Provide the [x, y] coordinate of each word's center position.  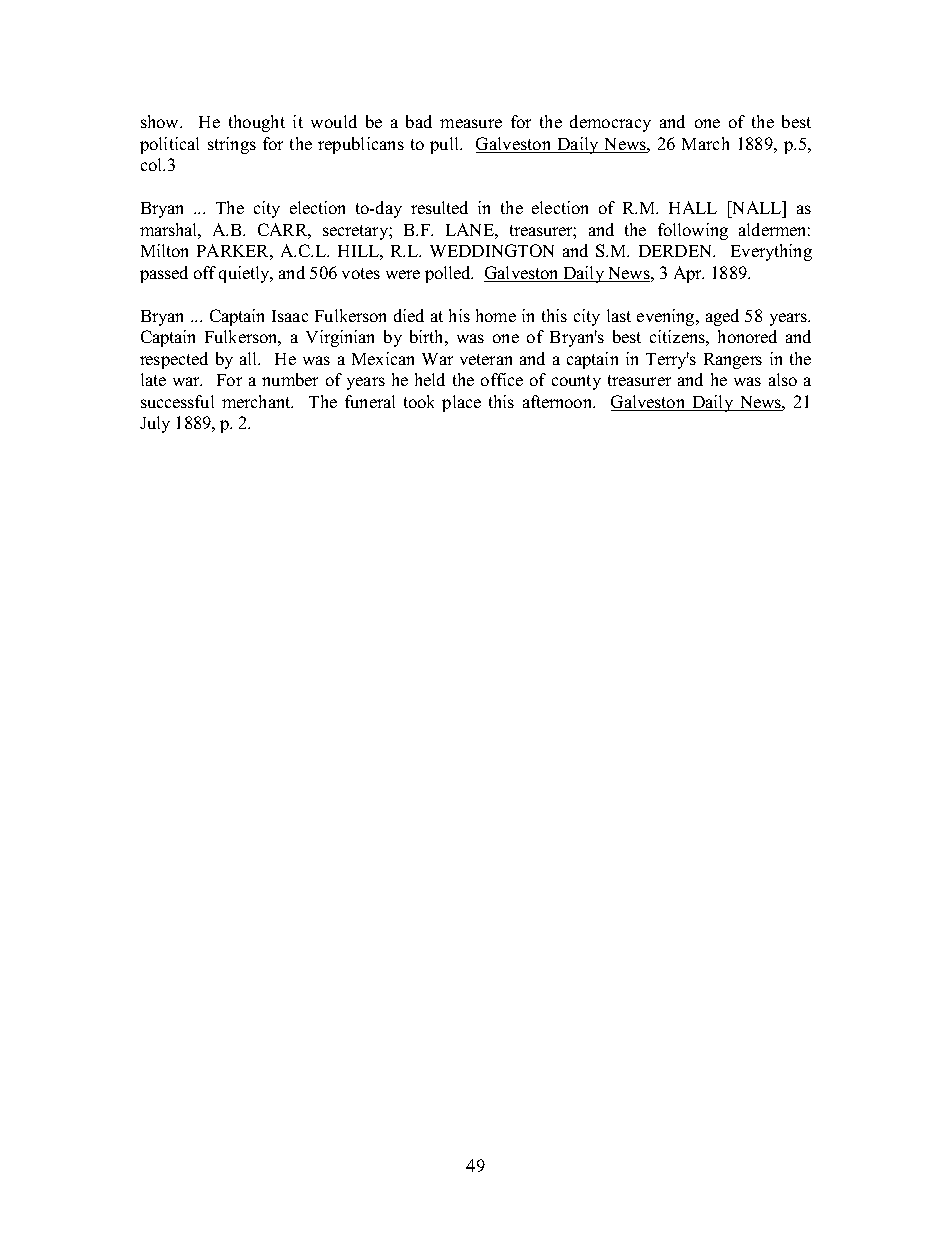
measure [471, 123]
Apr [689, 274]
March [705, 143]
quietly [246, 274]
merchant [257, 401]
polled [449, 274]
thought [257, 123]
